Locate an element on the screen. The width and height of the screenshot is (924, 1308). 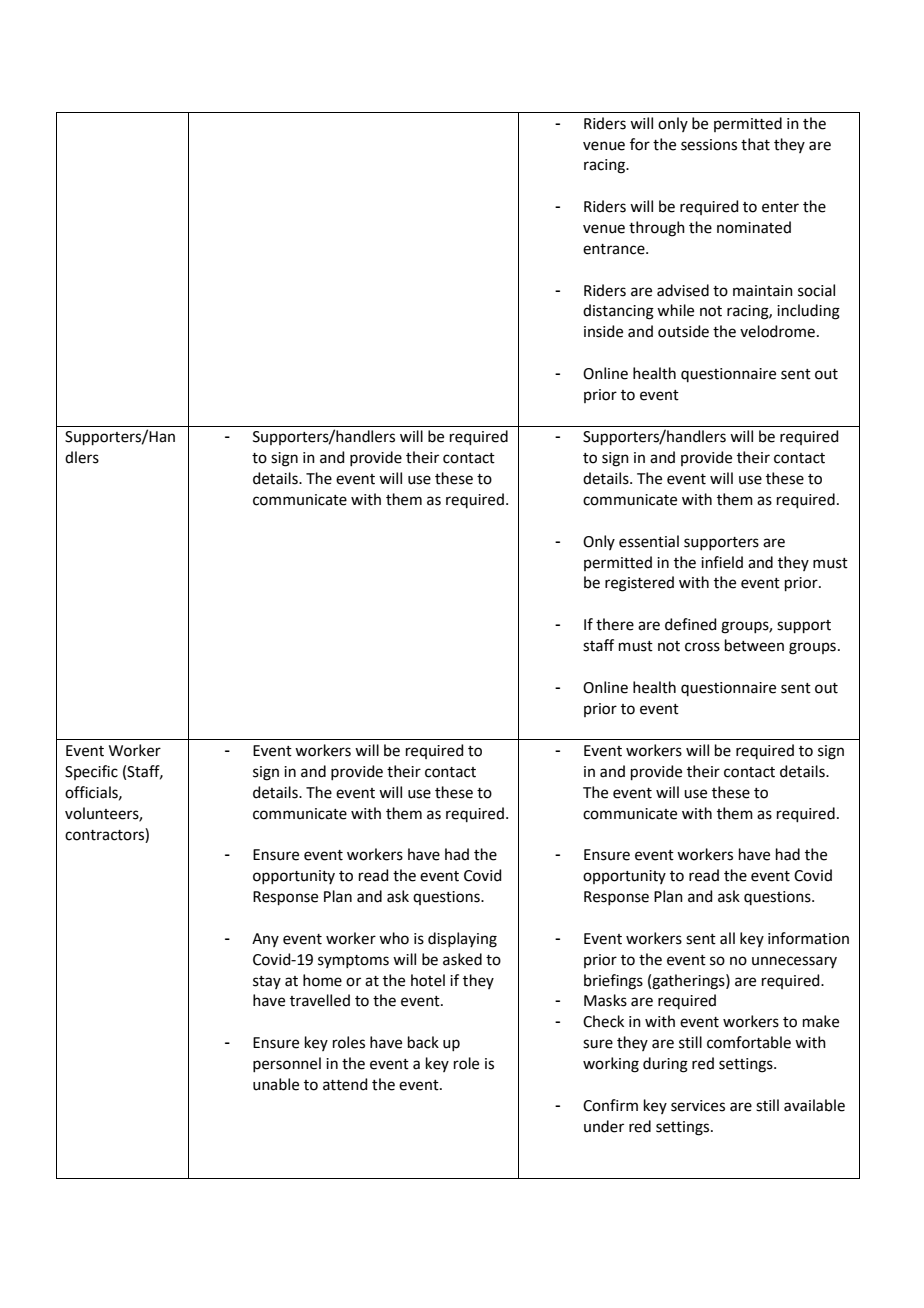
entrance is located at coordinates (615, 249).
